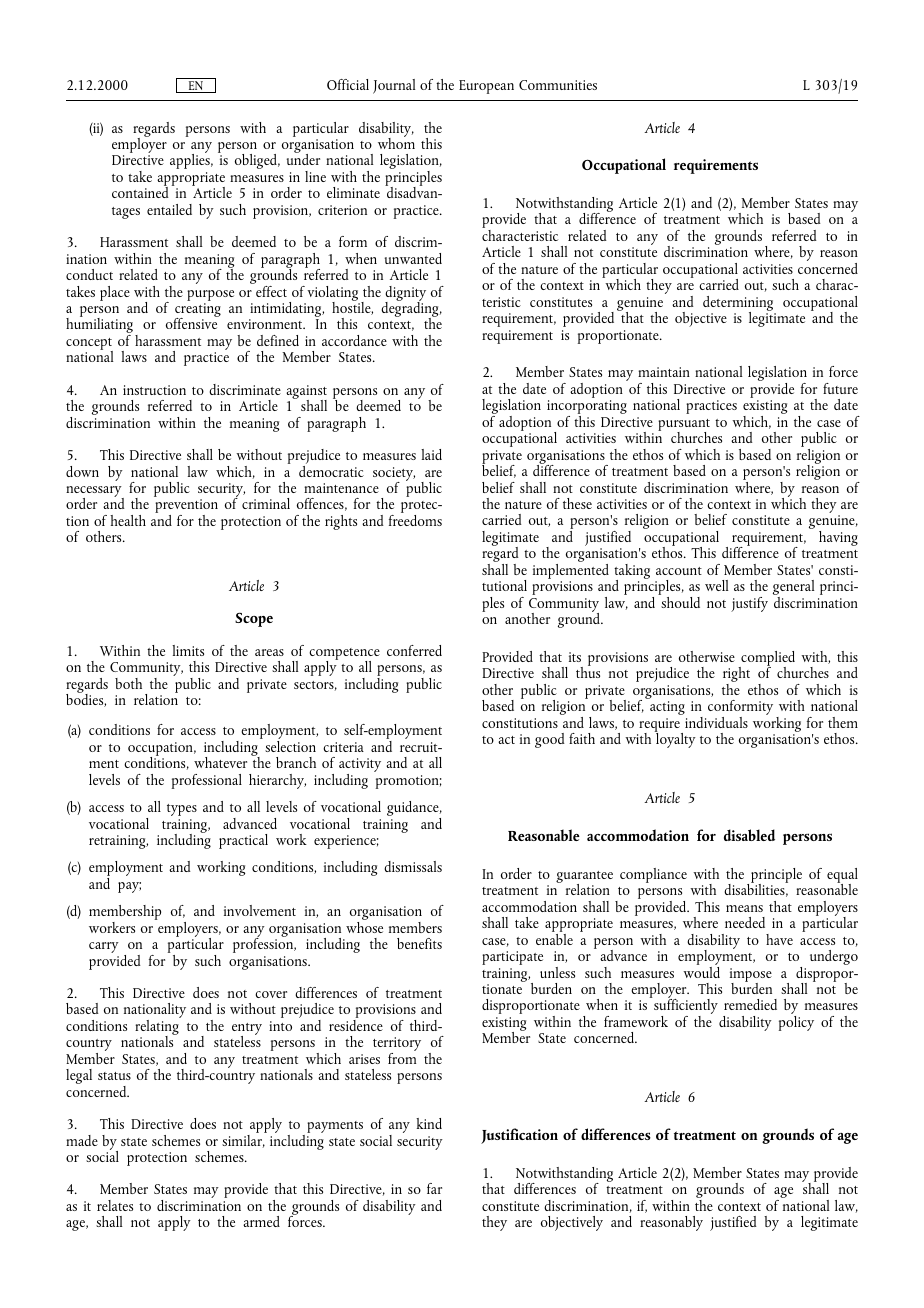 This screenshot has width=924, height=1308. I want to click on laid, so click(431, 454).
